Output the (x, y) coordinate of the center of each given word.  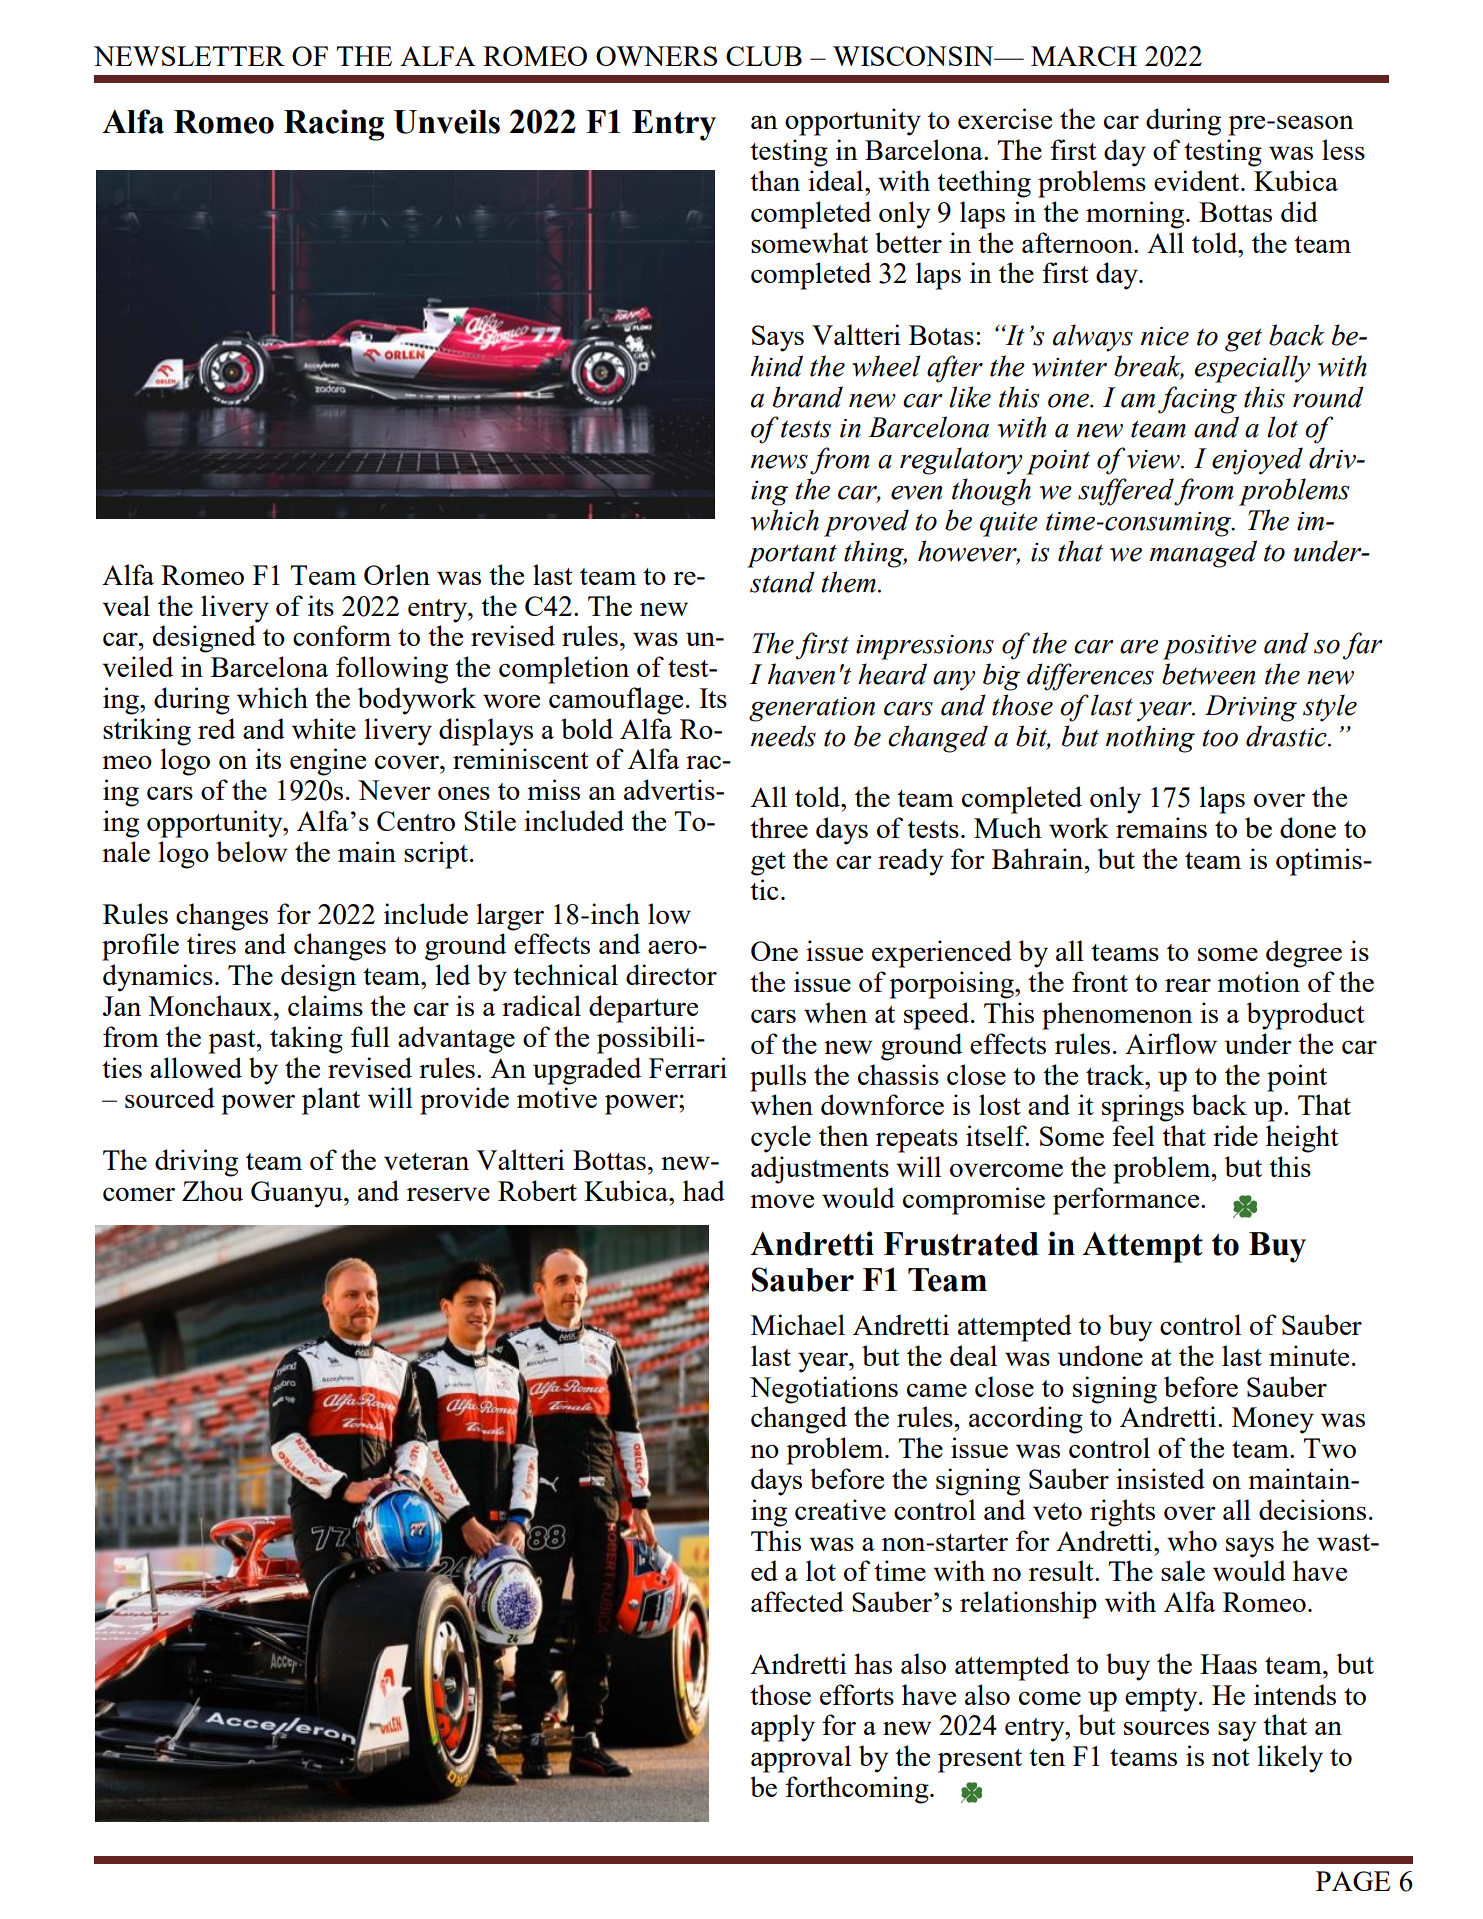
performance (1127, 1201)
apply (783, 1728)
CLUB (764, 56)
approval (801, 1759)
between (1209, 674)
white (324, 728)
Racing (334, 125)
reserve (448, 1194)
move (782, 1201)
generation (812, 709)
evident (1198, 180)
